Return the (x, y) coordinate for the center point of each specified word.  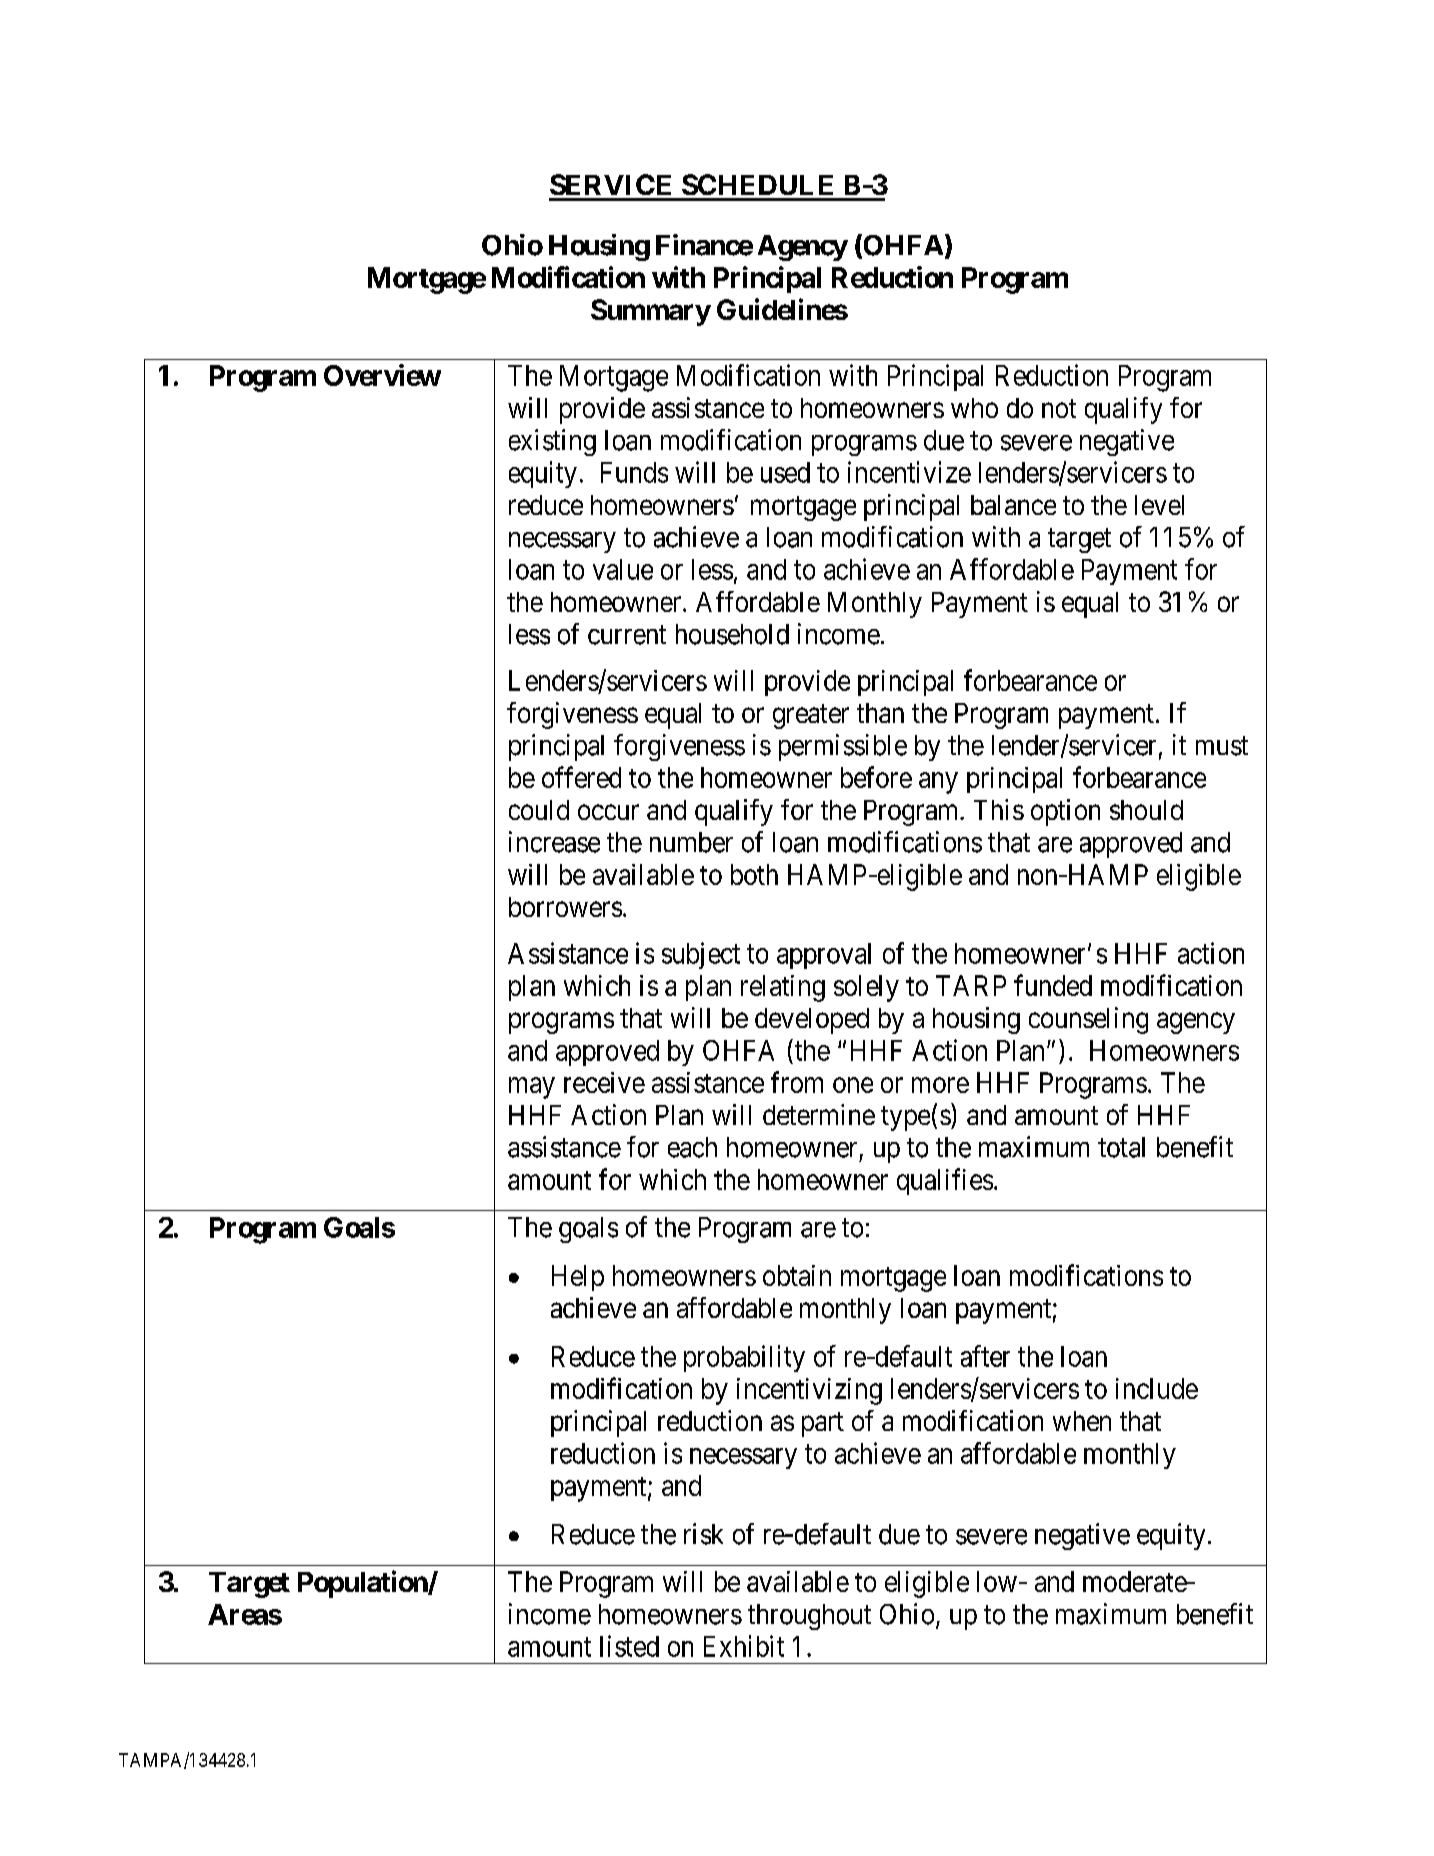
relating (783, 988)
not (1059, 408)
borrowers (565, 907)
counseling (1088, 1020)
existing (552, 442)
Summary (651, 312)
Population (363, 1584)
